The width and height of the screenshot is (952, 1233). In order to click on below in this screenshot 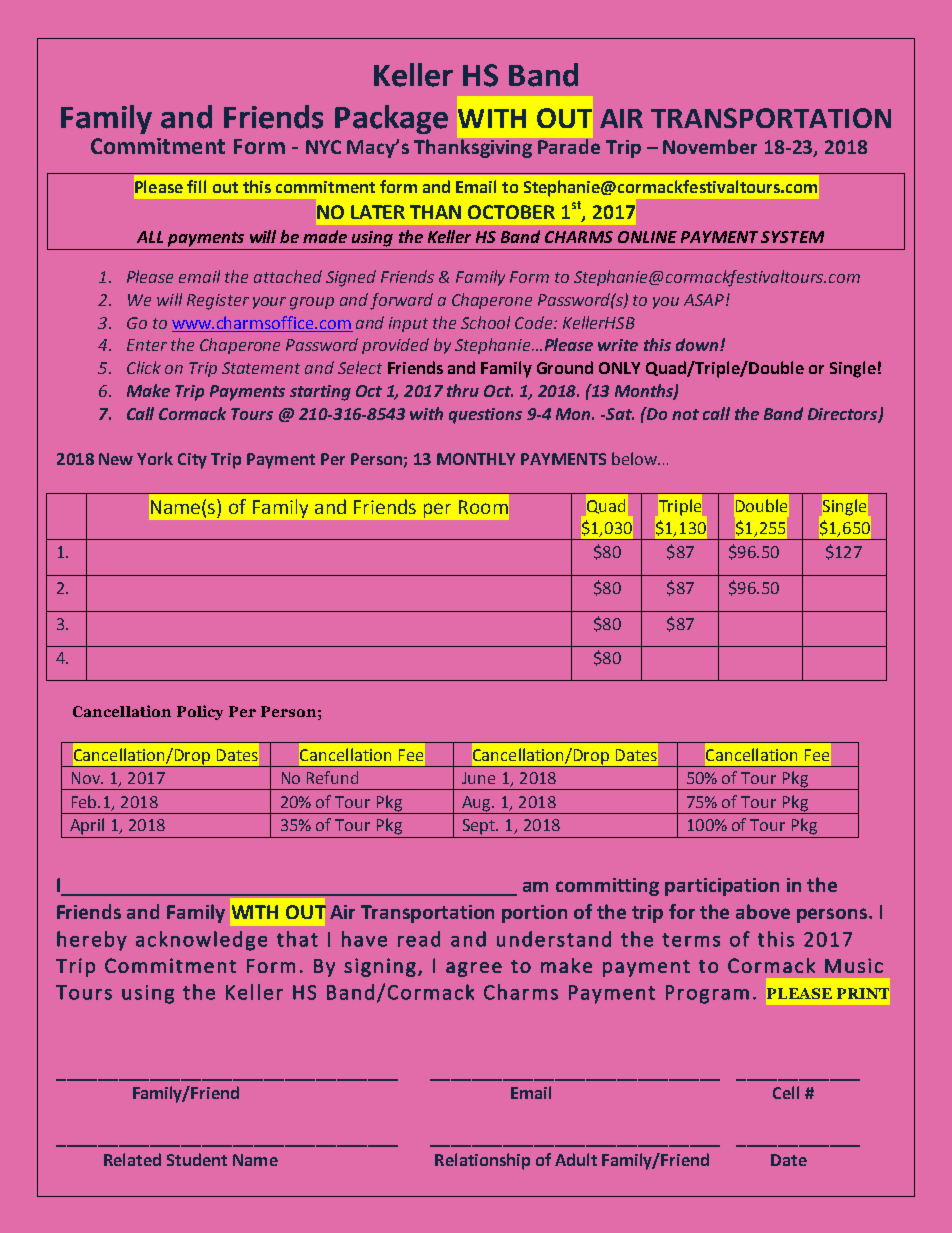, I will do `click(635, 458)`.
